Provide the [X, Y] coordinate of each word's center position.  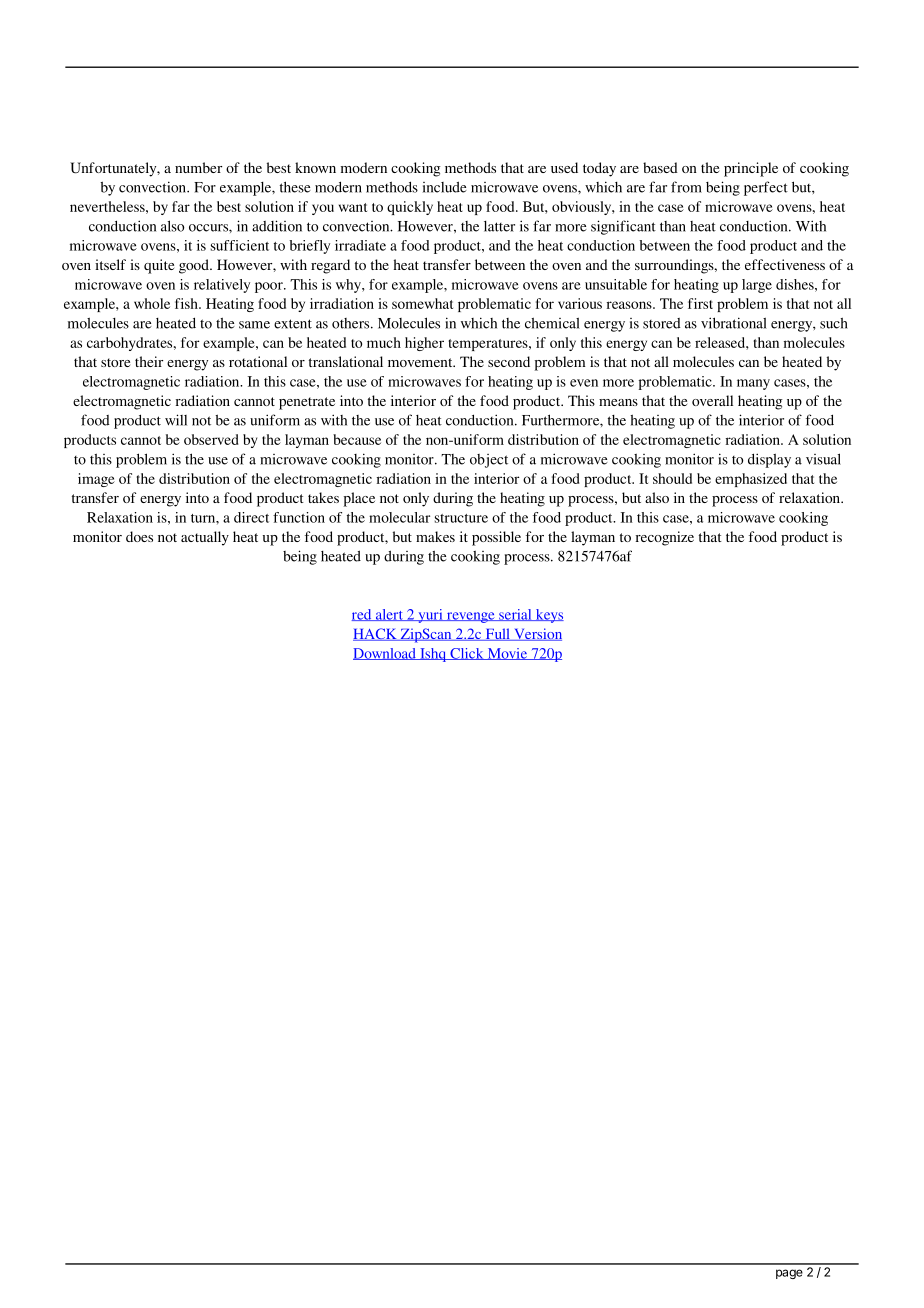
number [198, 167]
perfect [766, 188]
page [789, 1274]
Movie [507, 654]
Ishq [433, 655]
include [445, 187]
